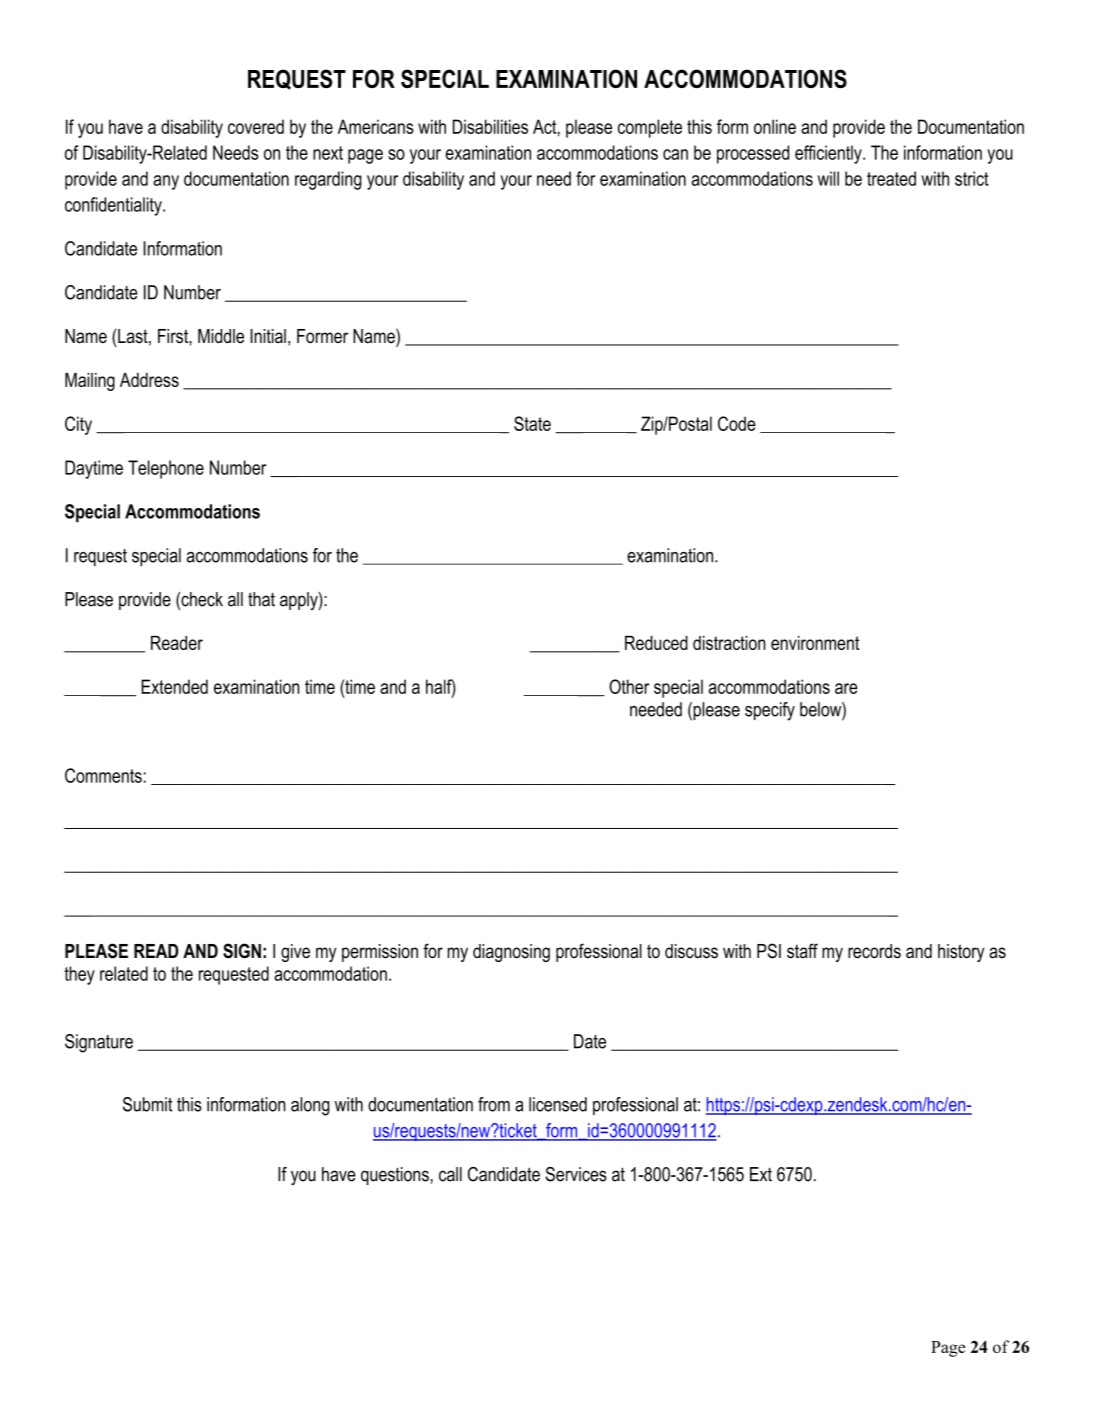 The image size is (1094, 1416). What do you see at coordinates (147, 1104) in the screenshot?
I see `Submit` at bounding box center [147, 1104].
